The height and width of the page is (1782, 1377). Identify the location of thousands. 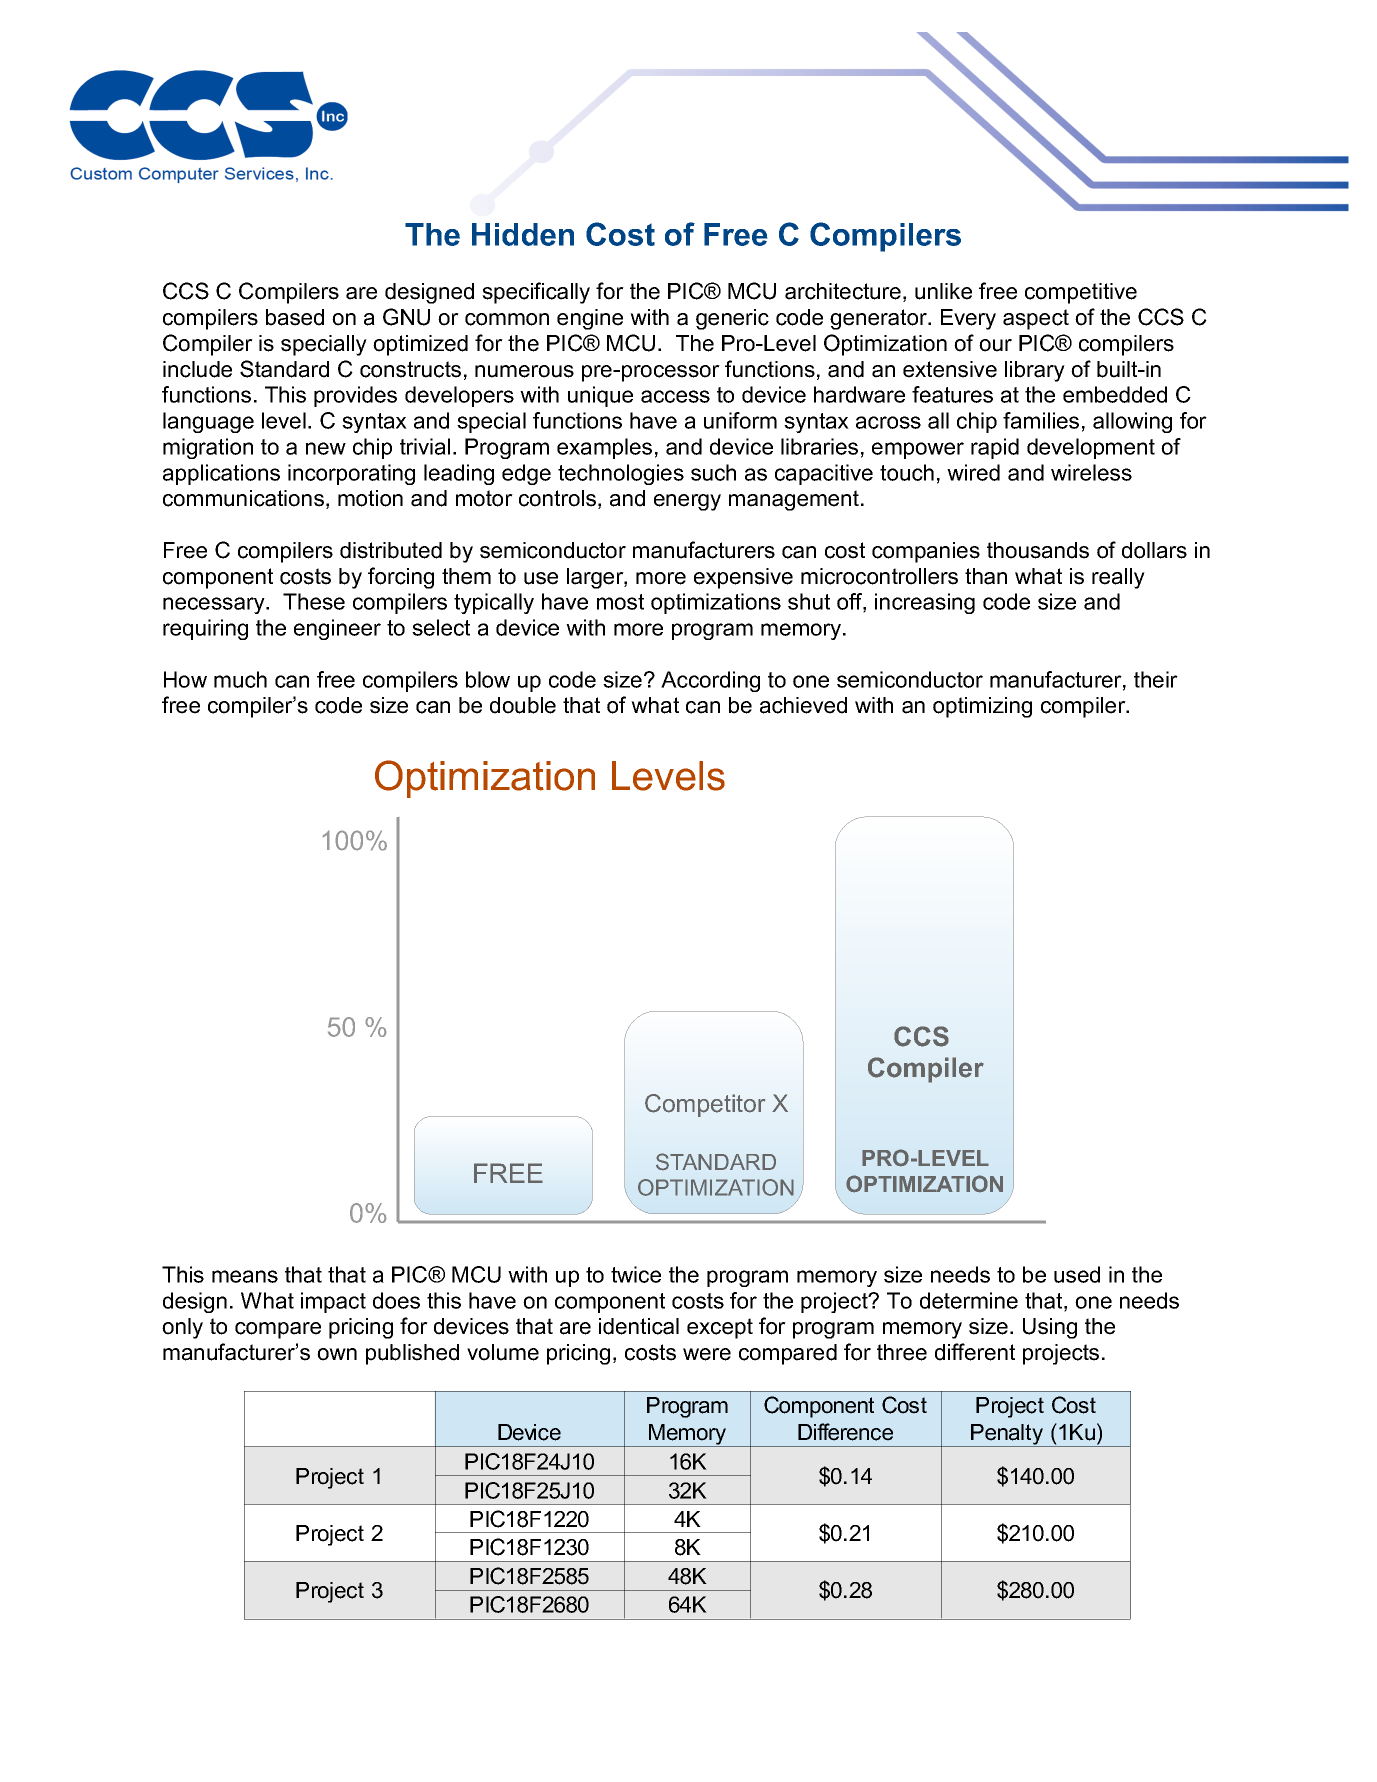
(1038, 550).
